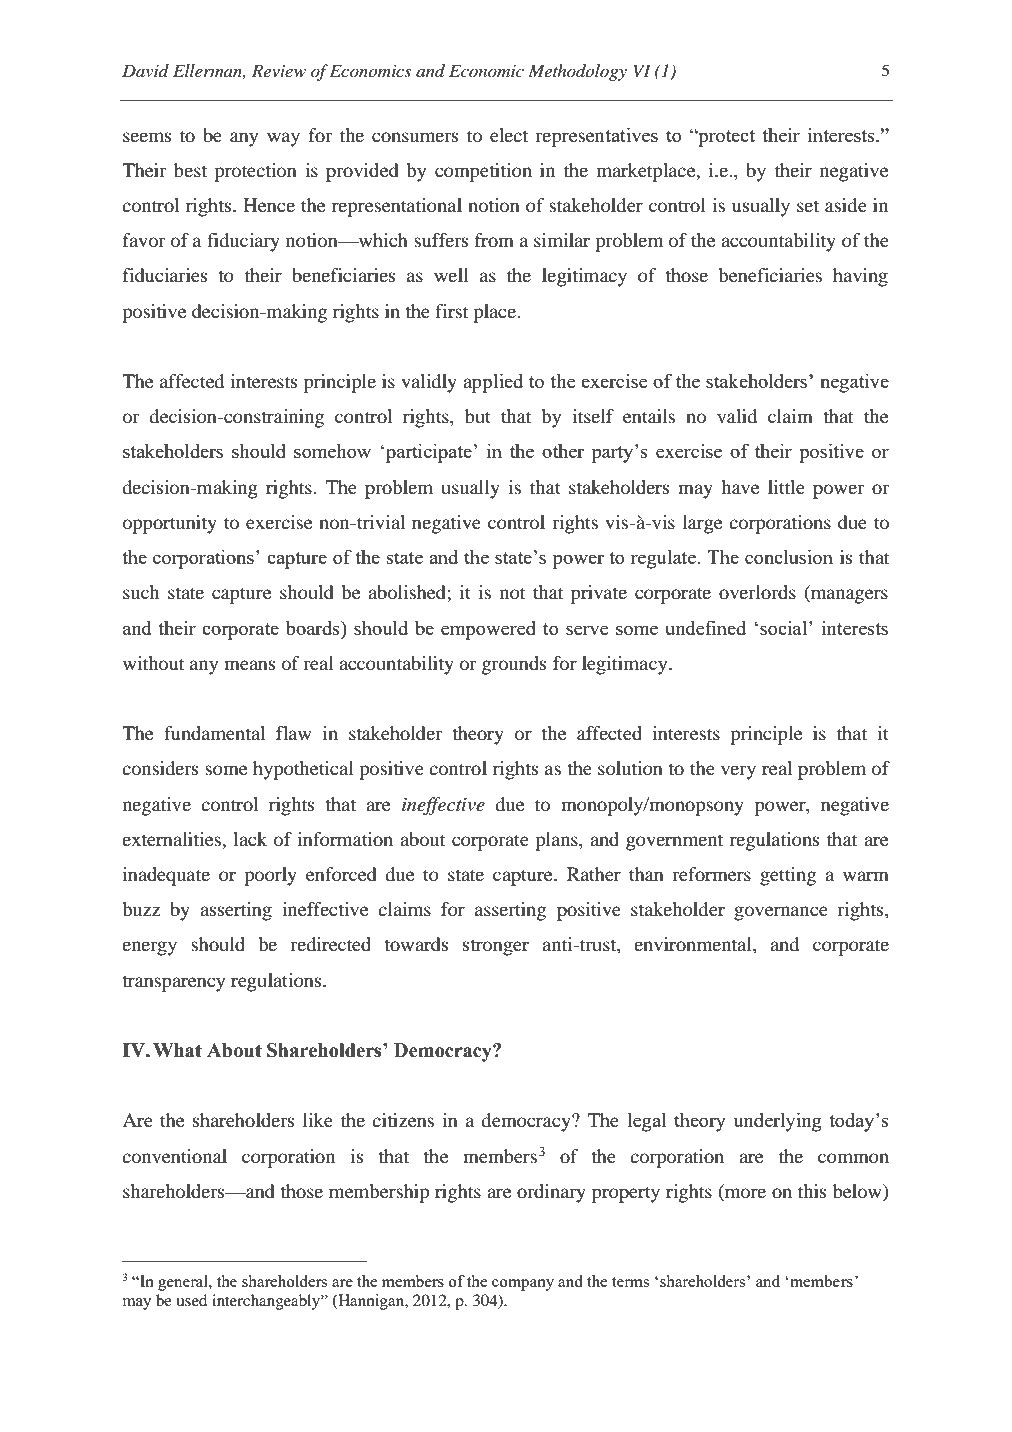 This page has height=1432, width=1012. Describe the element at coordinates (786, 487) in the page. I see `little` at that location.
